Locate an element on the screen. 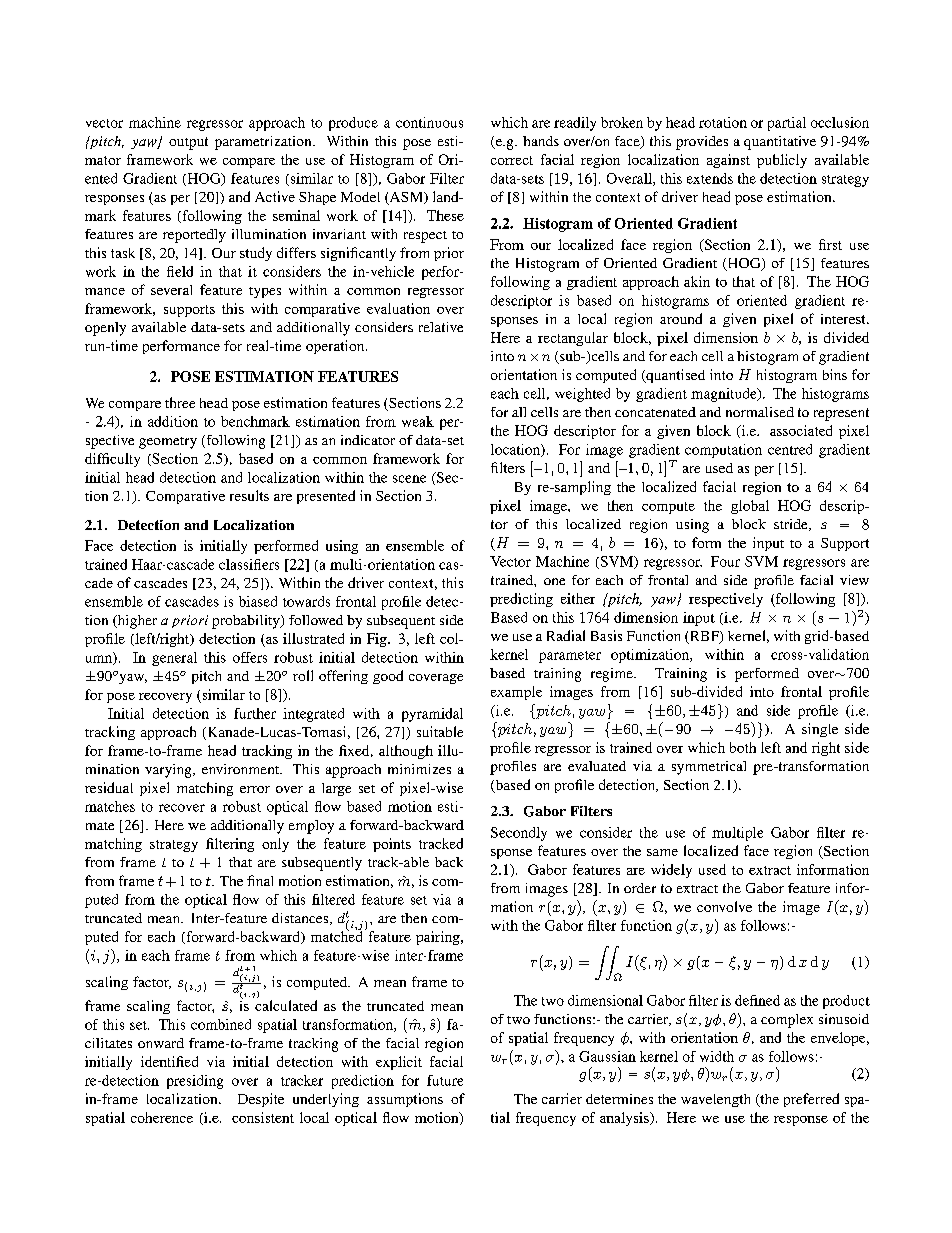 Image resolution: width=952 pixels, height=1233 pixels. quantitative is located at coordinates (780, 143).
